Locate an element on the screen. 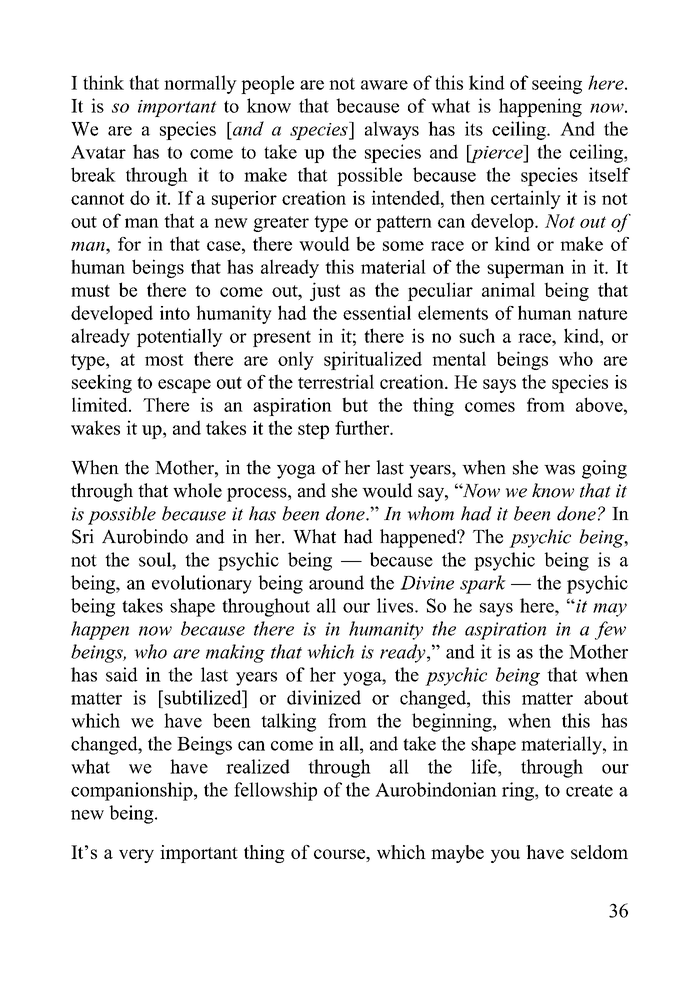 The width and height of the screenshot is (700, 992). think is located at coordinates (103, 82).
